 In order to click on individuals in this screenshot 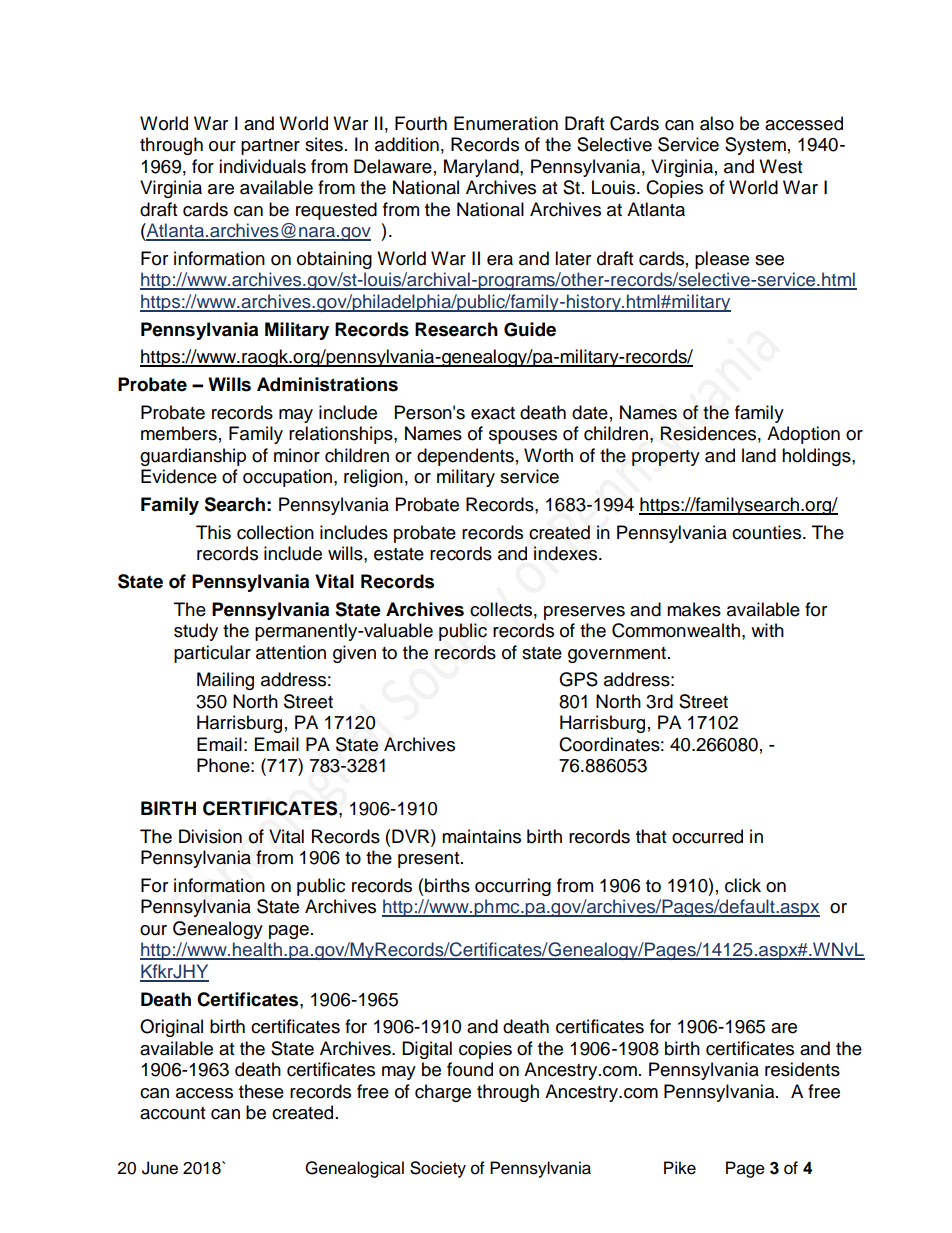, I will do `click(262, 166)`.
